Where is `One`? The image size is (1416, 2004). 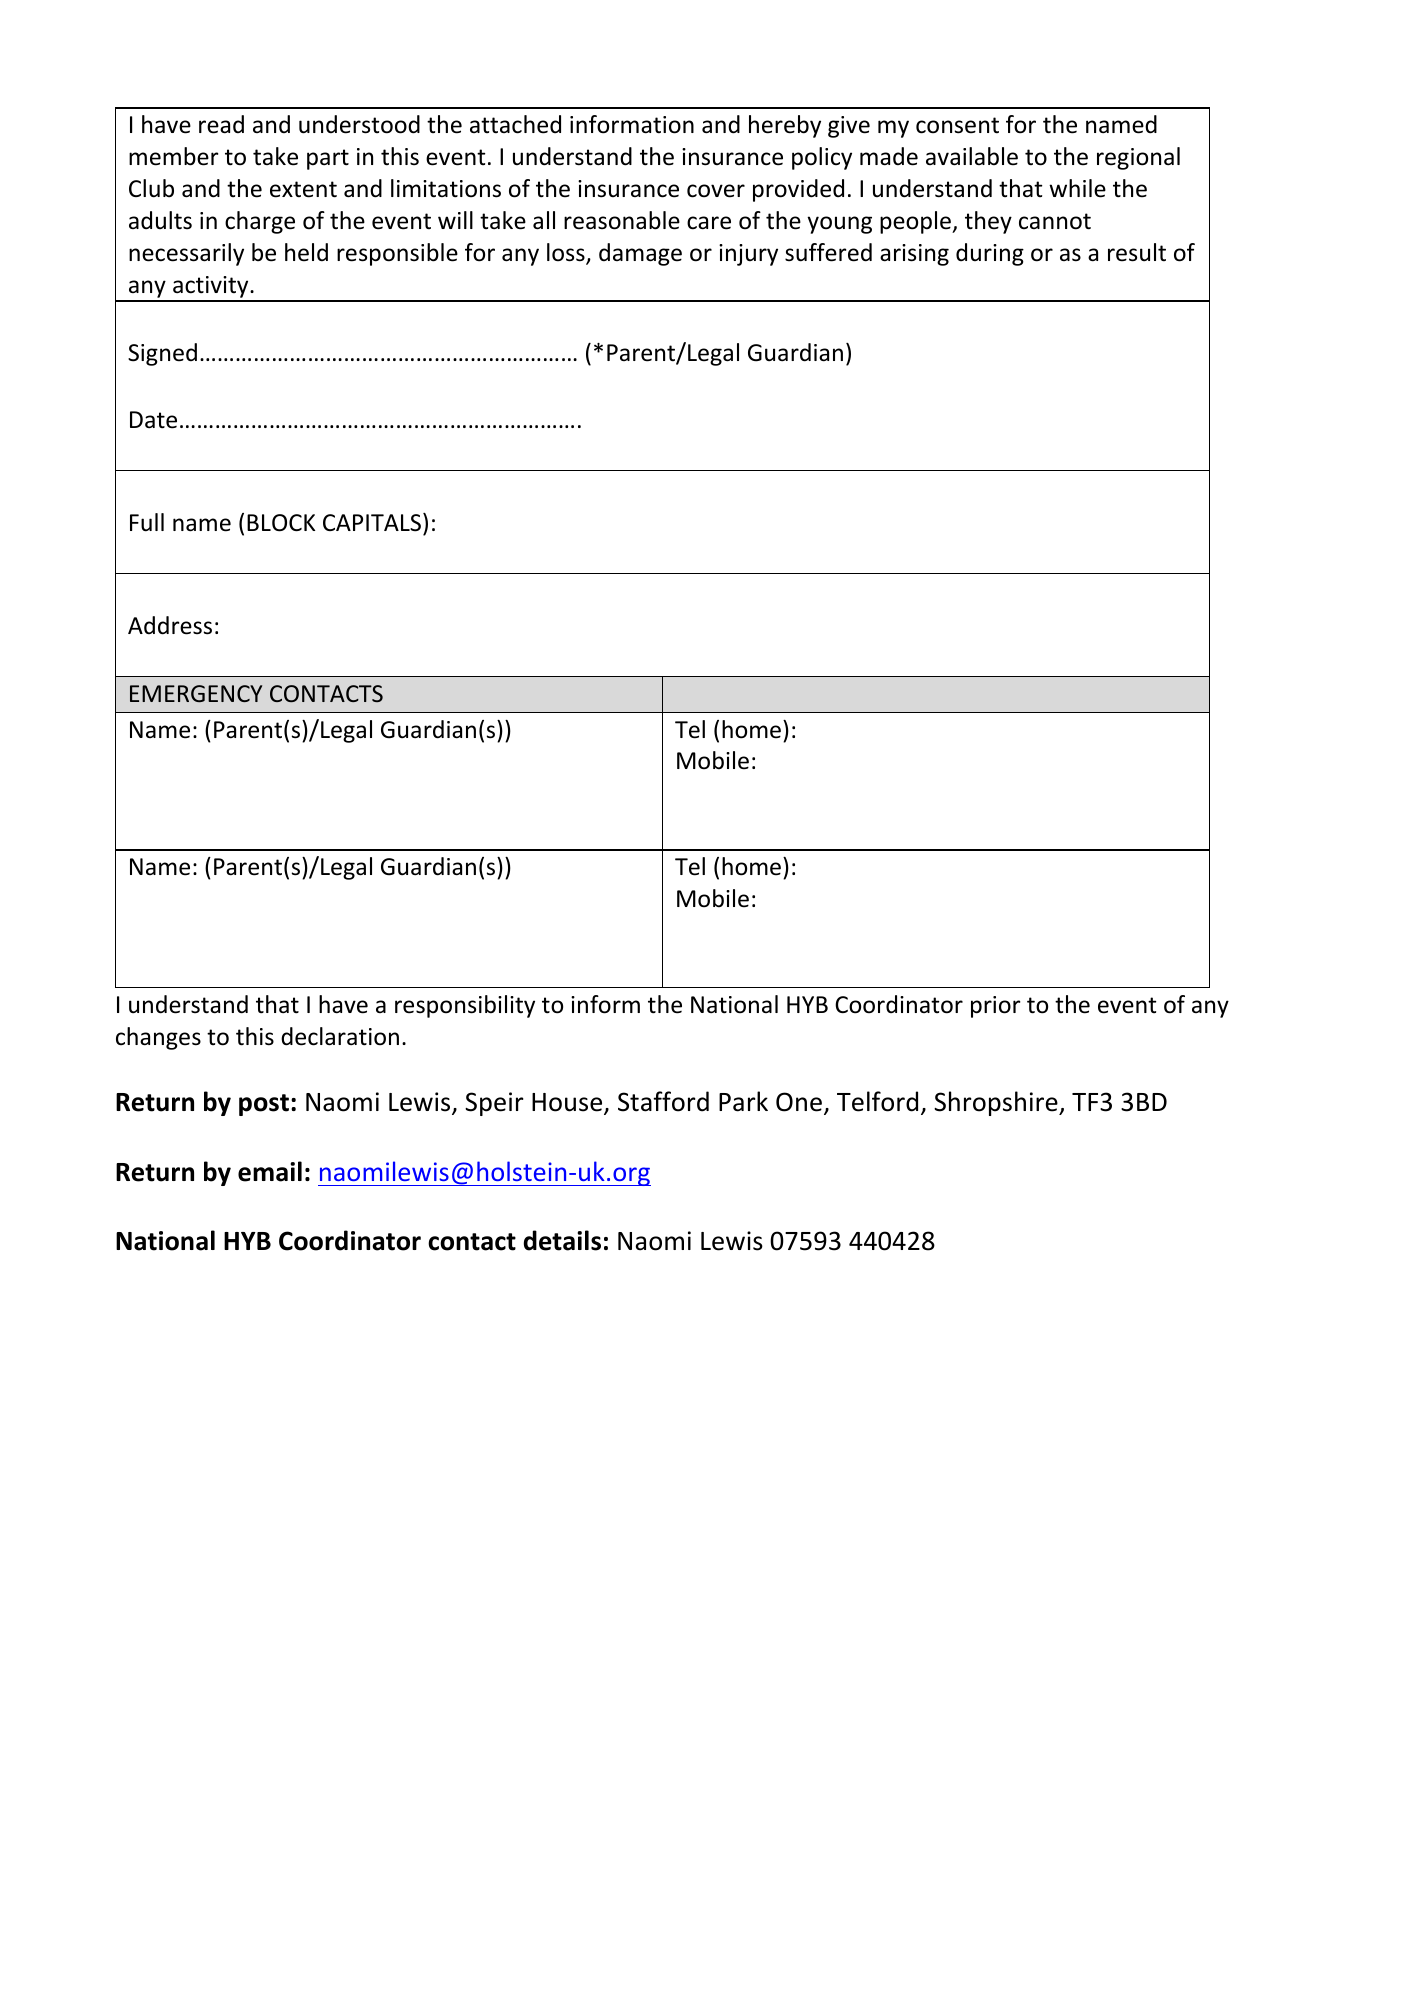
One is located at coordinates (799, 1102).
